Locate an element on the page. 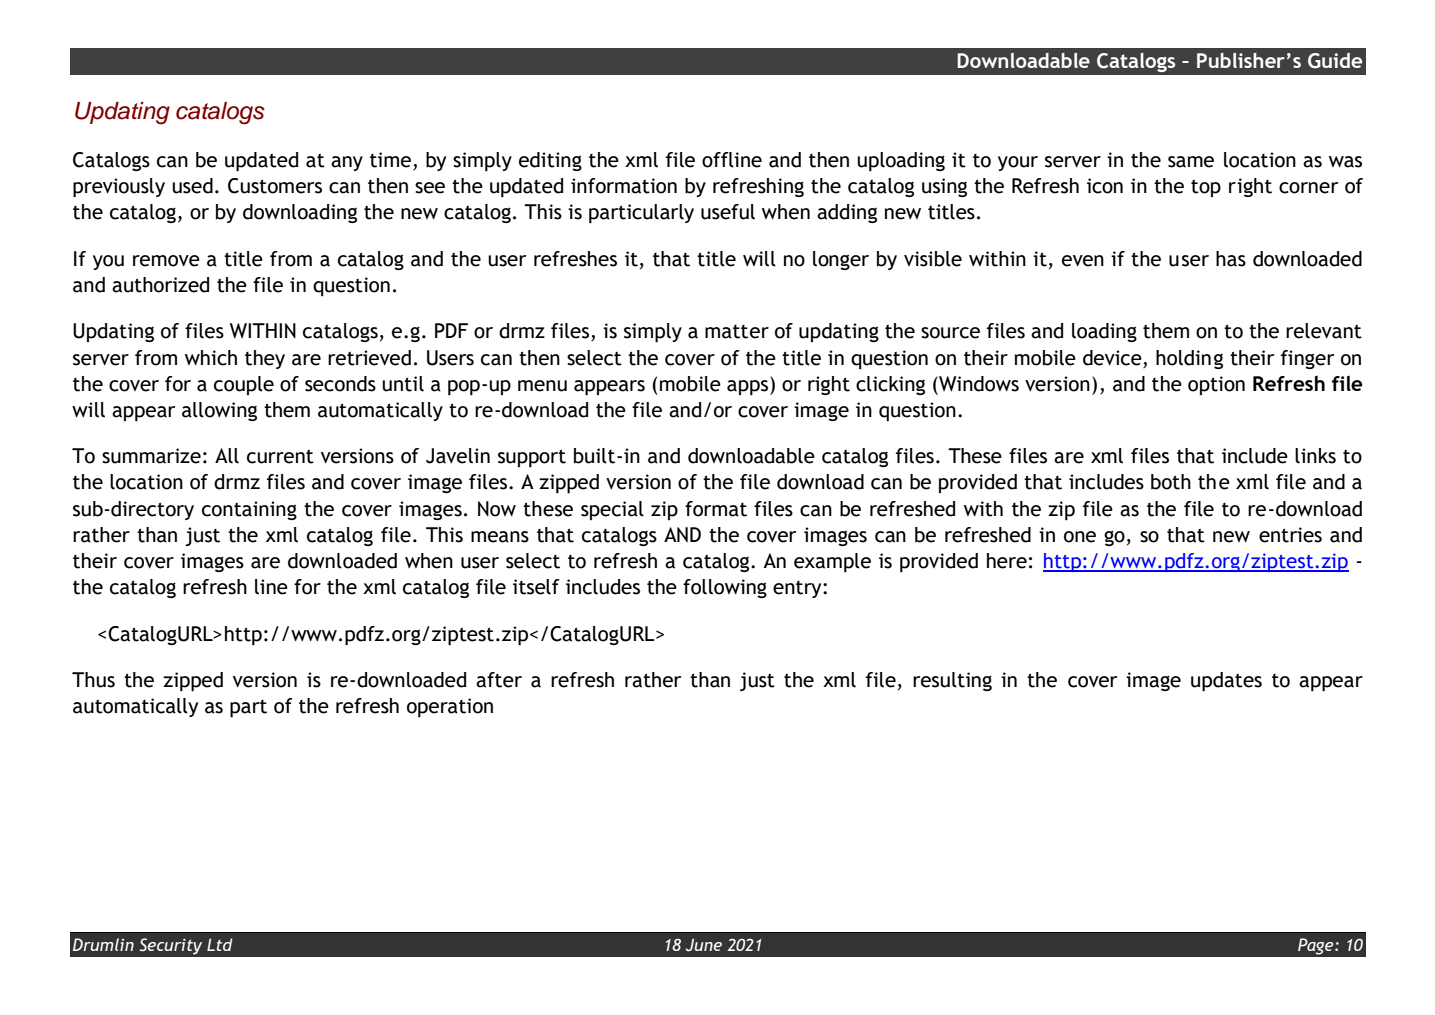  updates is located at coordinates (1226, 681).
